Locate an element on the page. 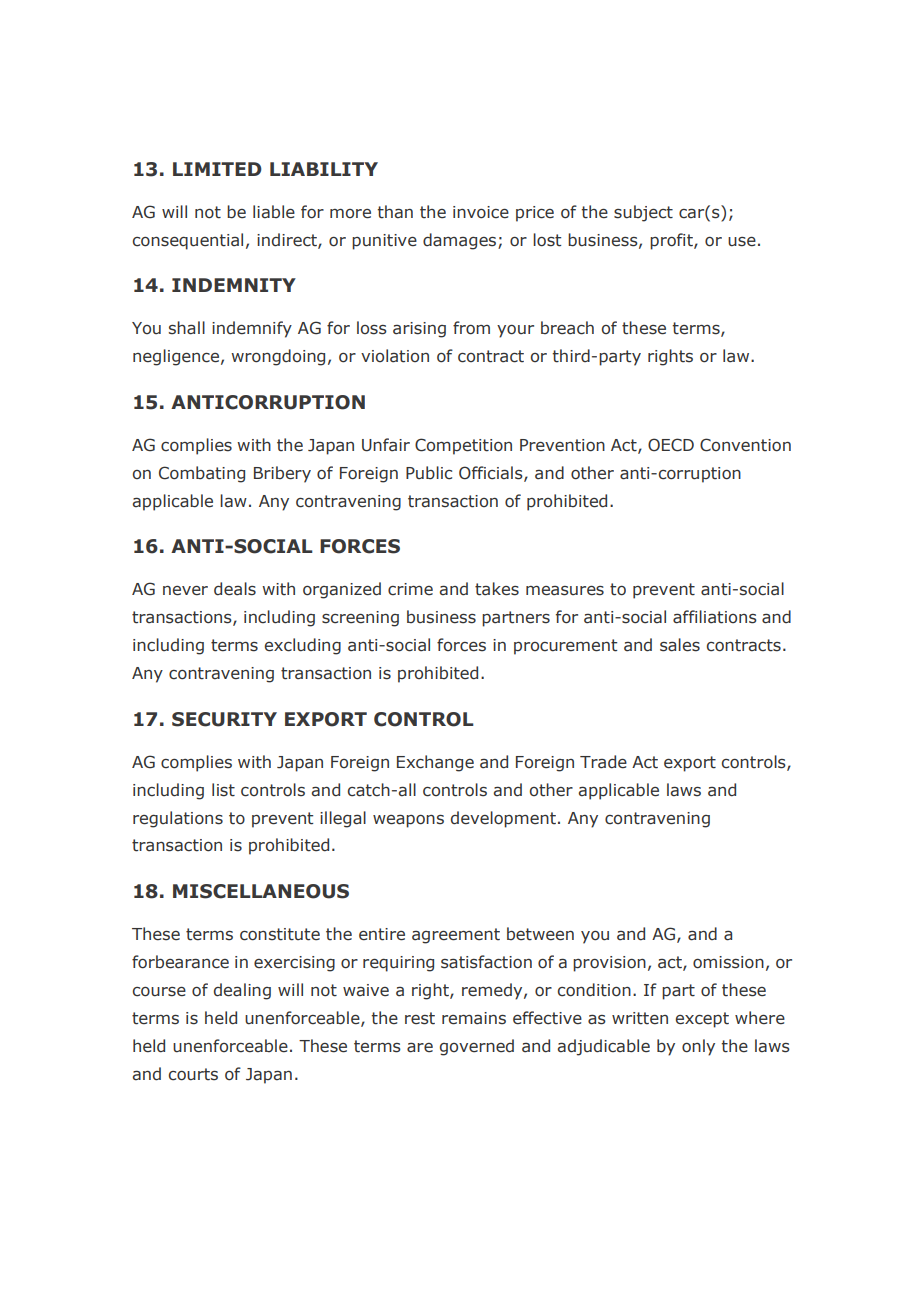 This document has height=1308, width=924. invoice is located at coordinates (481, 212).
